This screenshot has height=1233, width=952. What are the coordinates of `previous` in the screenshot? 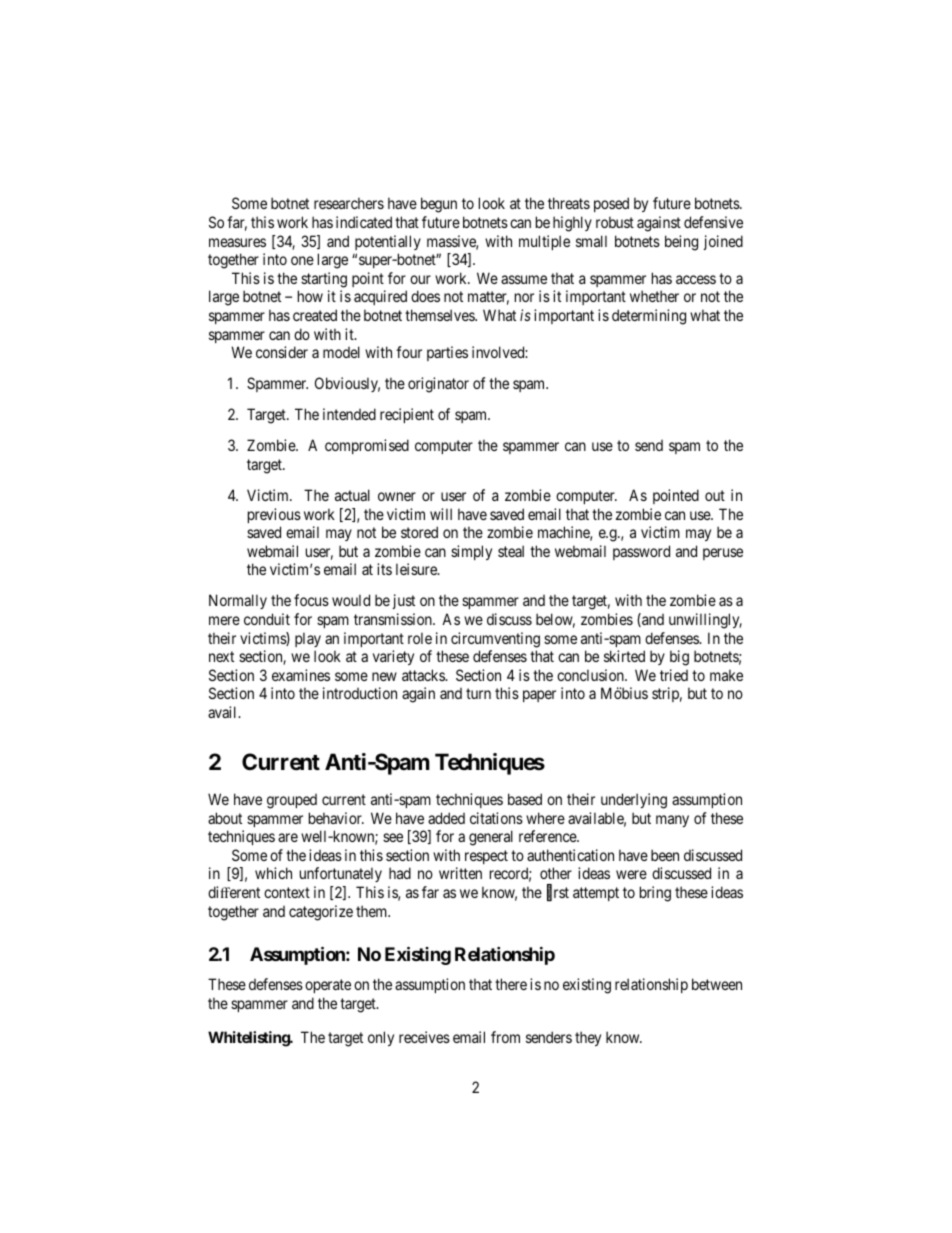 It's located at (274, 515).
